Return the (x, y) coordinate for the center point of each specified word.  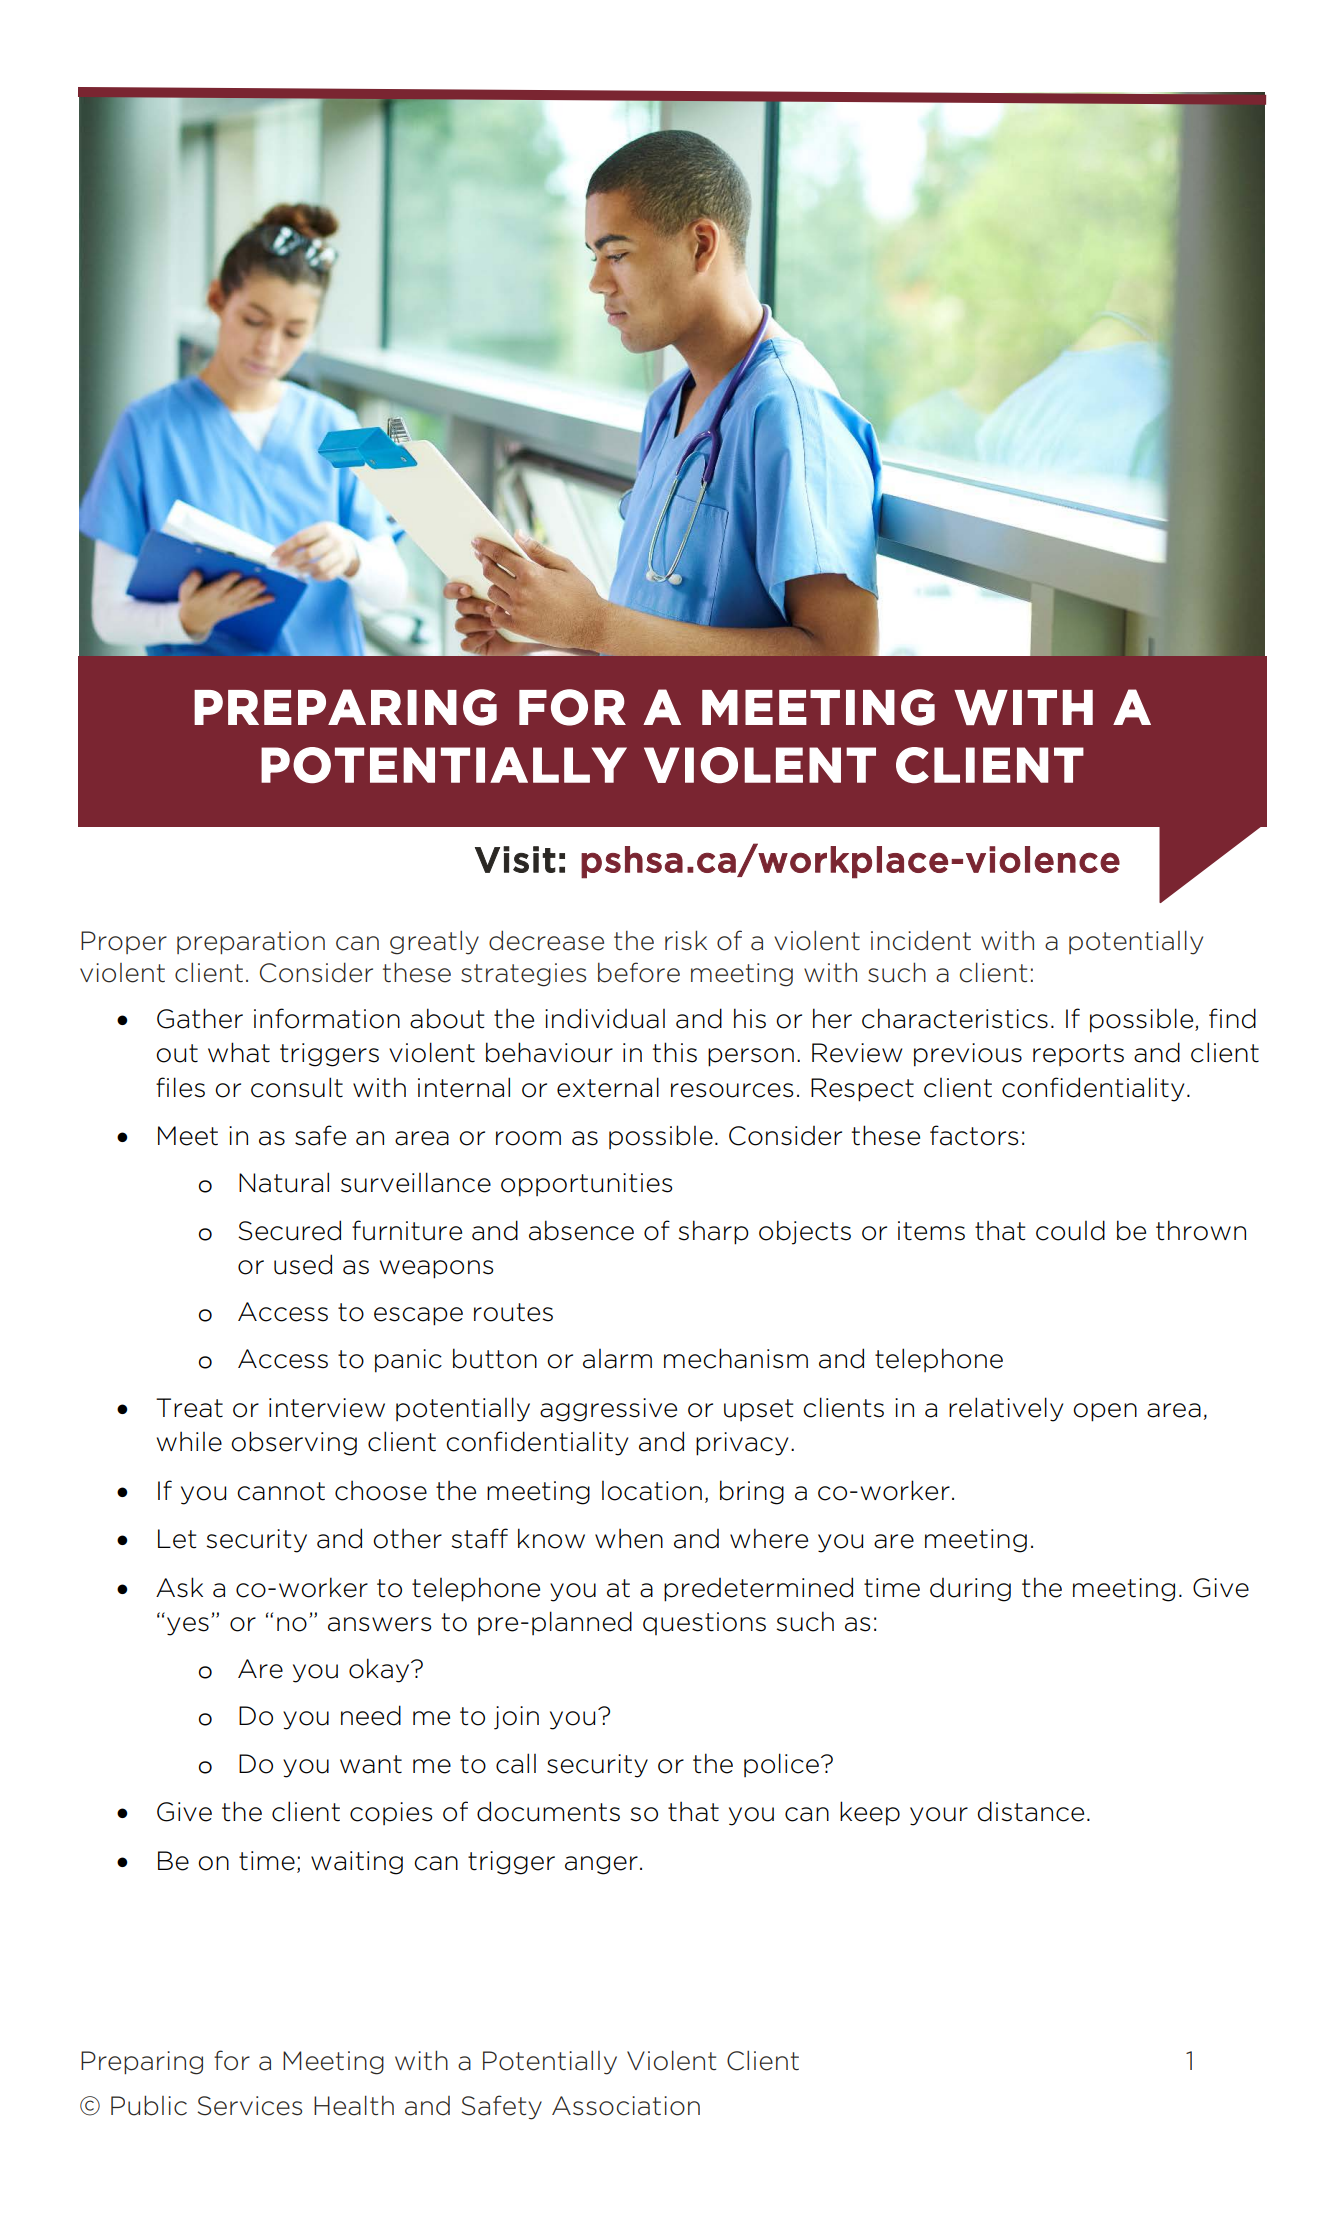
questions (704, 1623)
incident (921, 941)
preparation (251, 942)
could (1070, 1230)
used (303, 1264)
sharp (713, 1232)
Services (249, 2106)
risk (686, 940)
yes (188, 1626)
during (970, 1590)
